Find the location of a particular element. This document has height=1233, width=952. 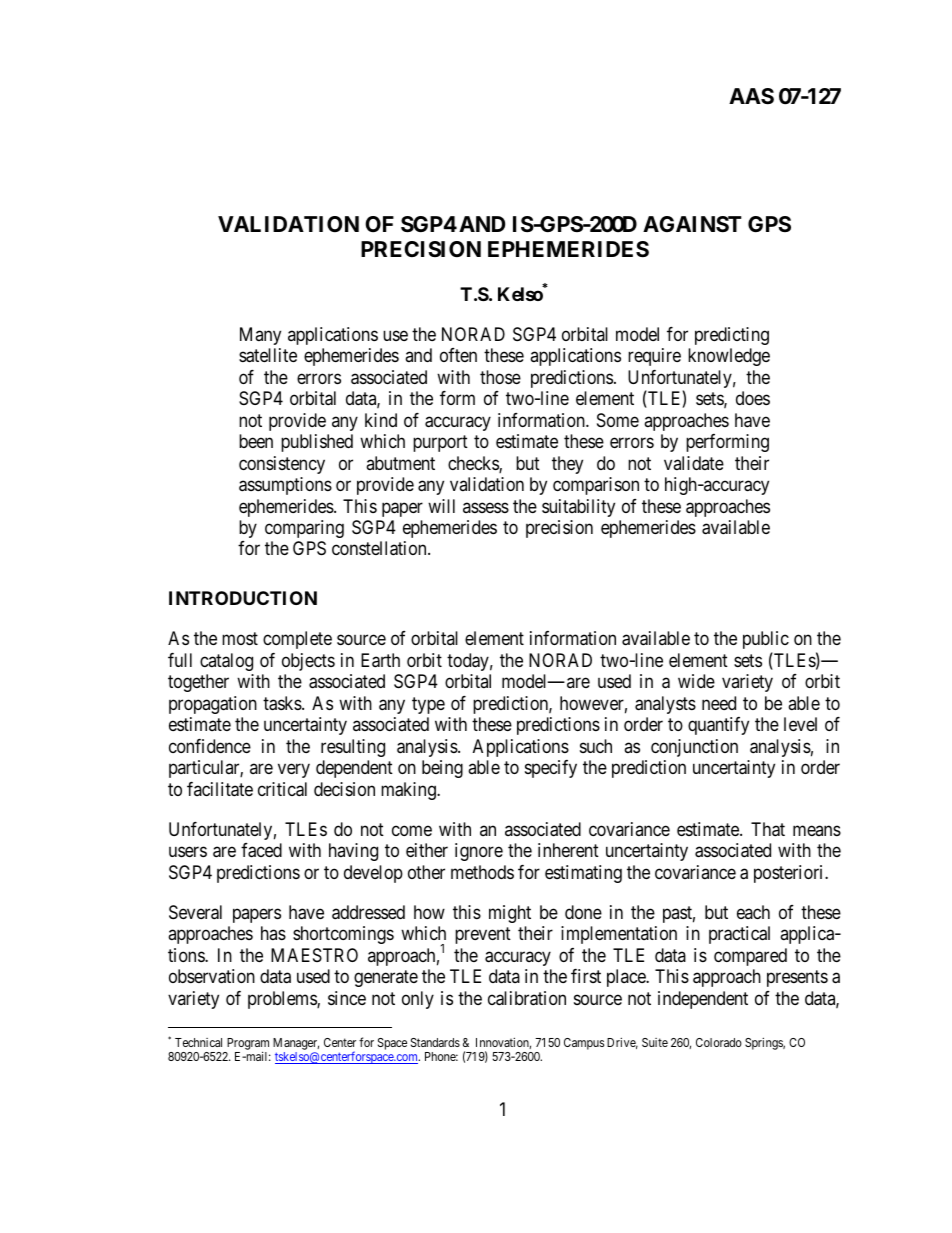

often is located at coordinates (458, 355).
